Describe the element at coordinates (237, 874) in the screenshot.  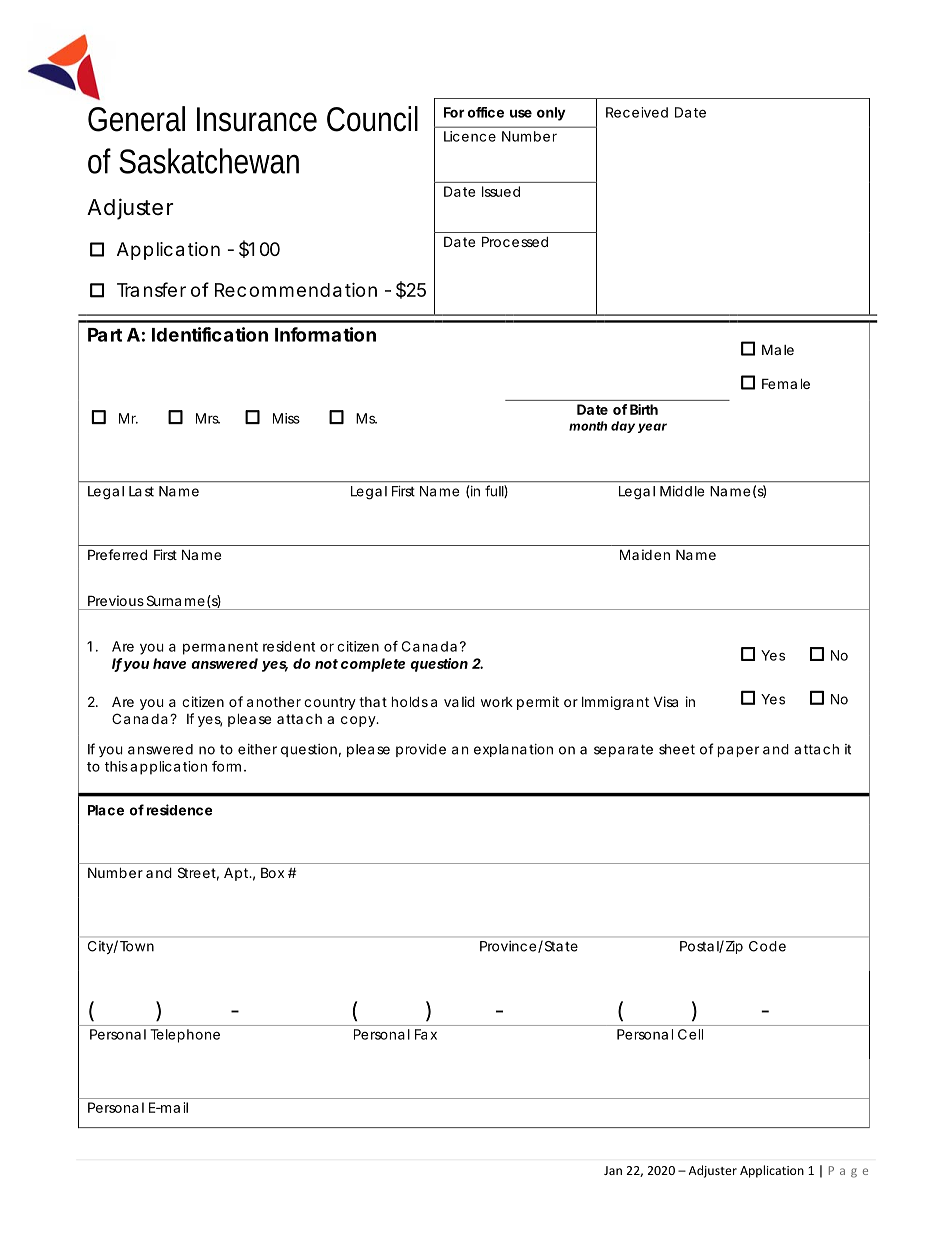
I see `Apt` at that location.
